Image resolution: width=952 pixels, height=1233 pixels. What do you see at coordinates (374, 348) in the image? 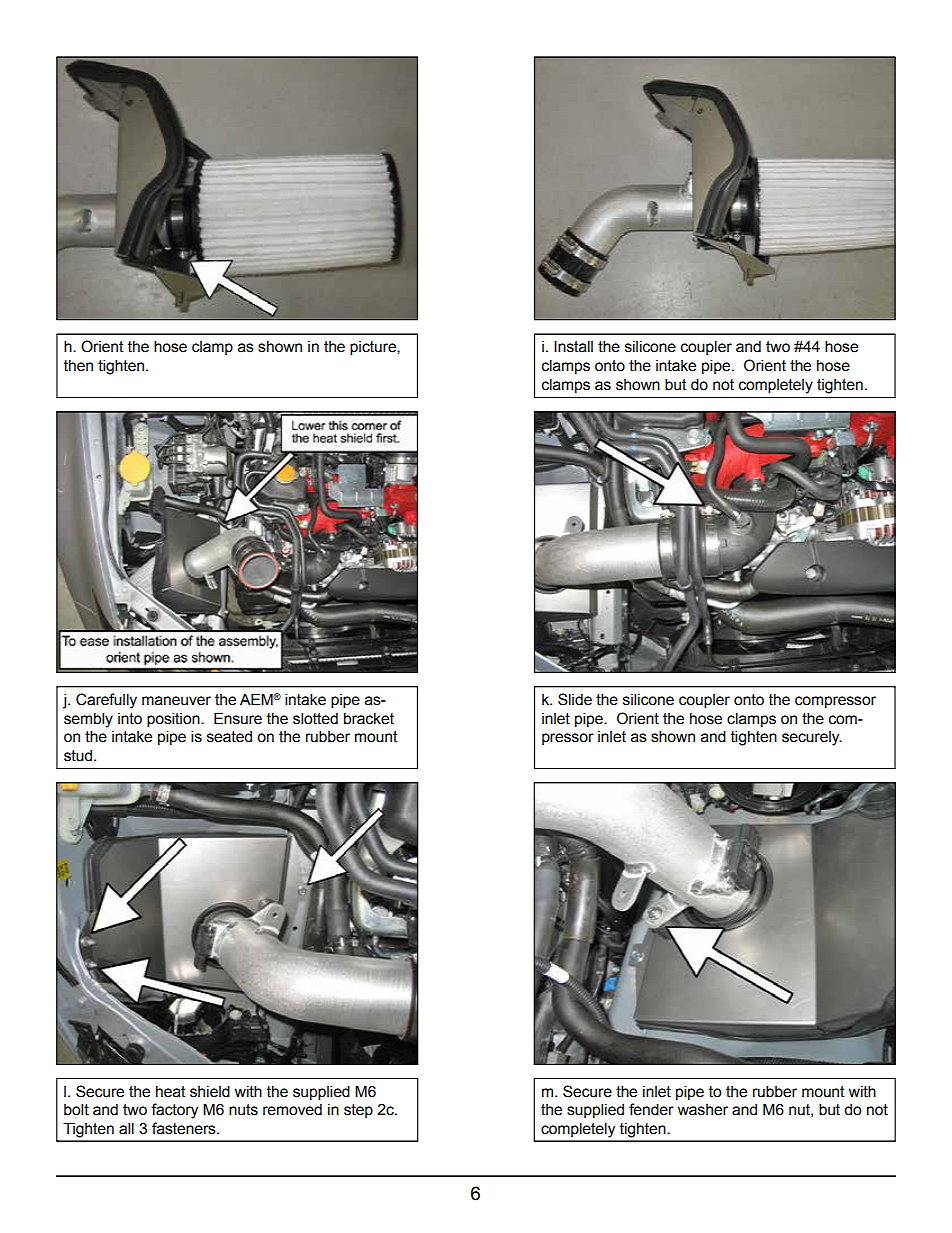
I see `picture` at bounding box center [374, 348].
